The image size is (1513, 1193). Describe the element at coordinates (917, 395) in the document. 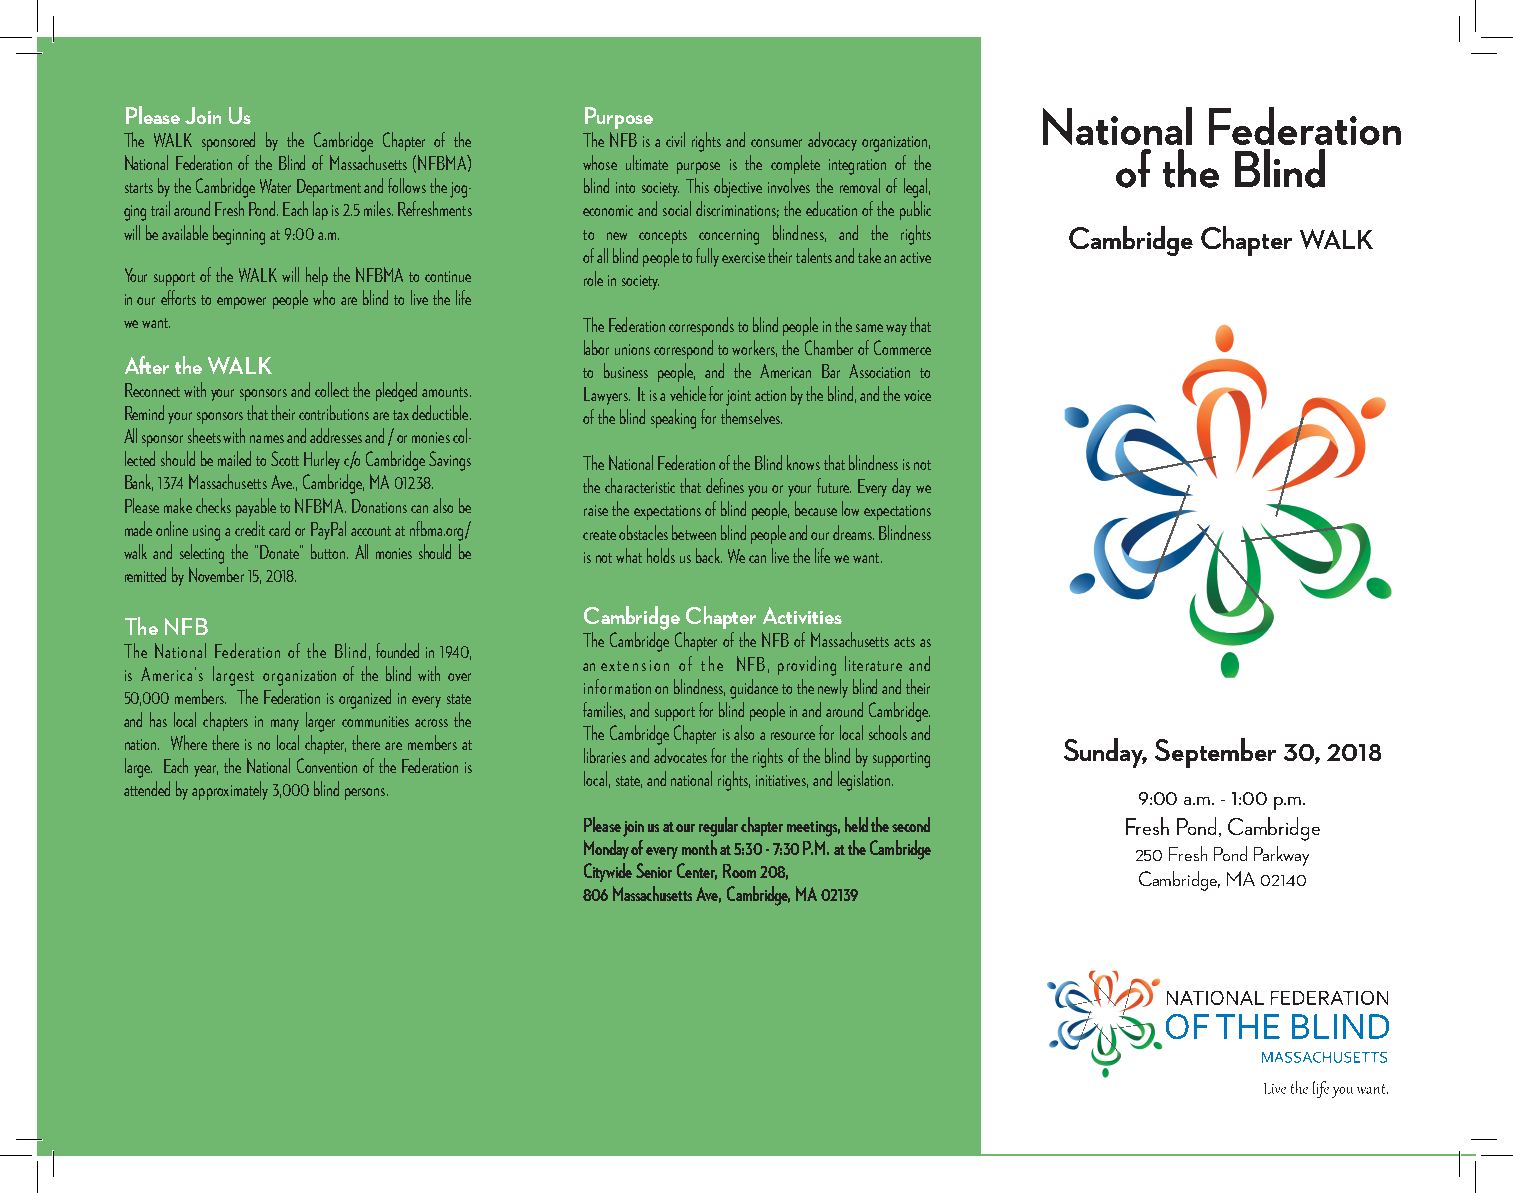

I see `voice` at that location.
